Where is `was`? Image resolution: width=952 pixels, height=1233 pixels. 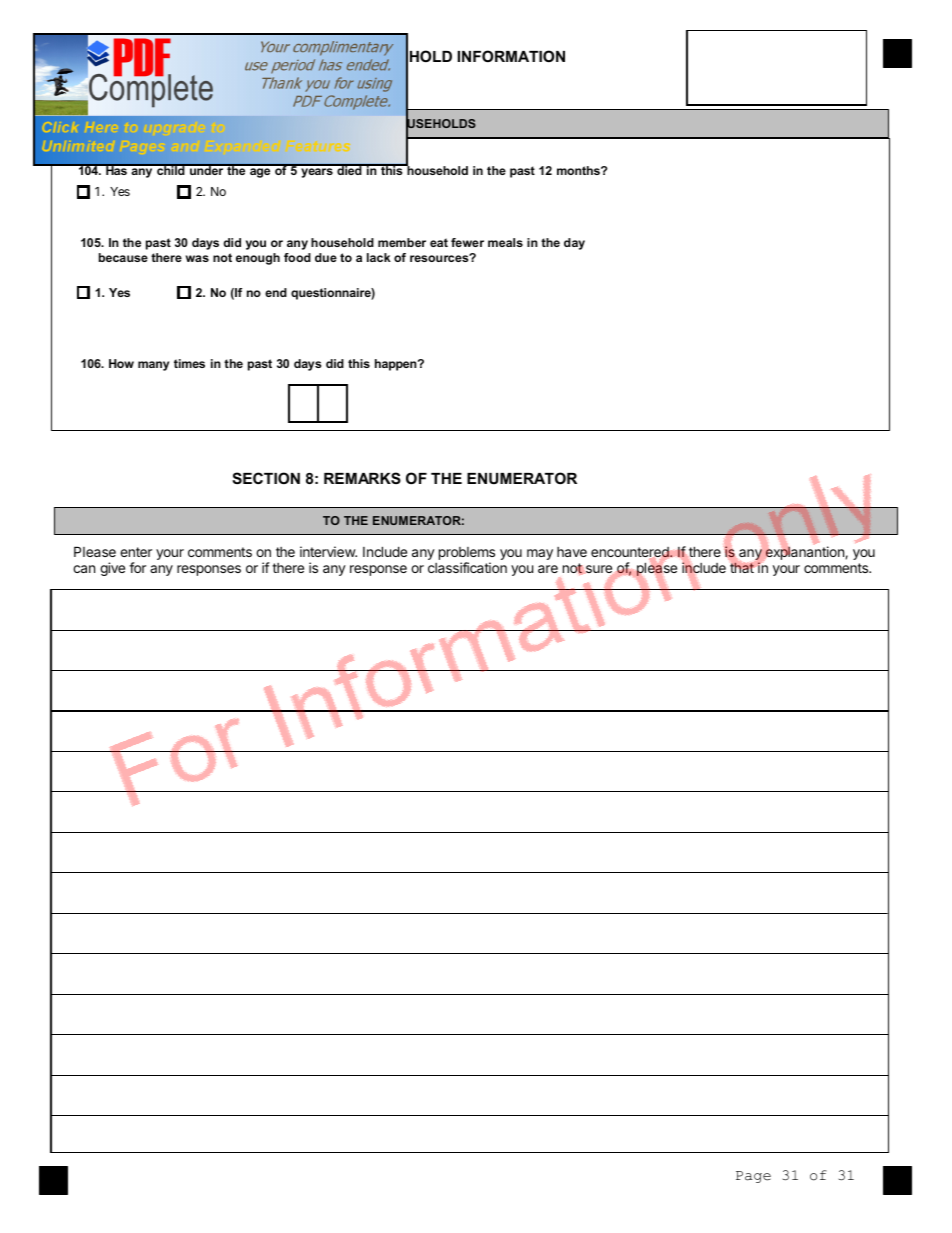 was is located at coordinates (197, 258).
